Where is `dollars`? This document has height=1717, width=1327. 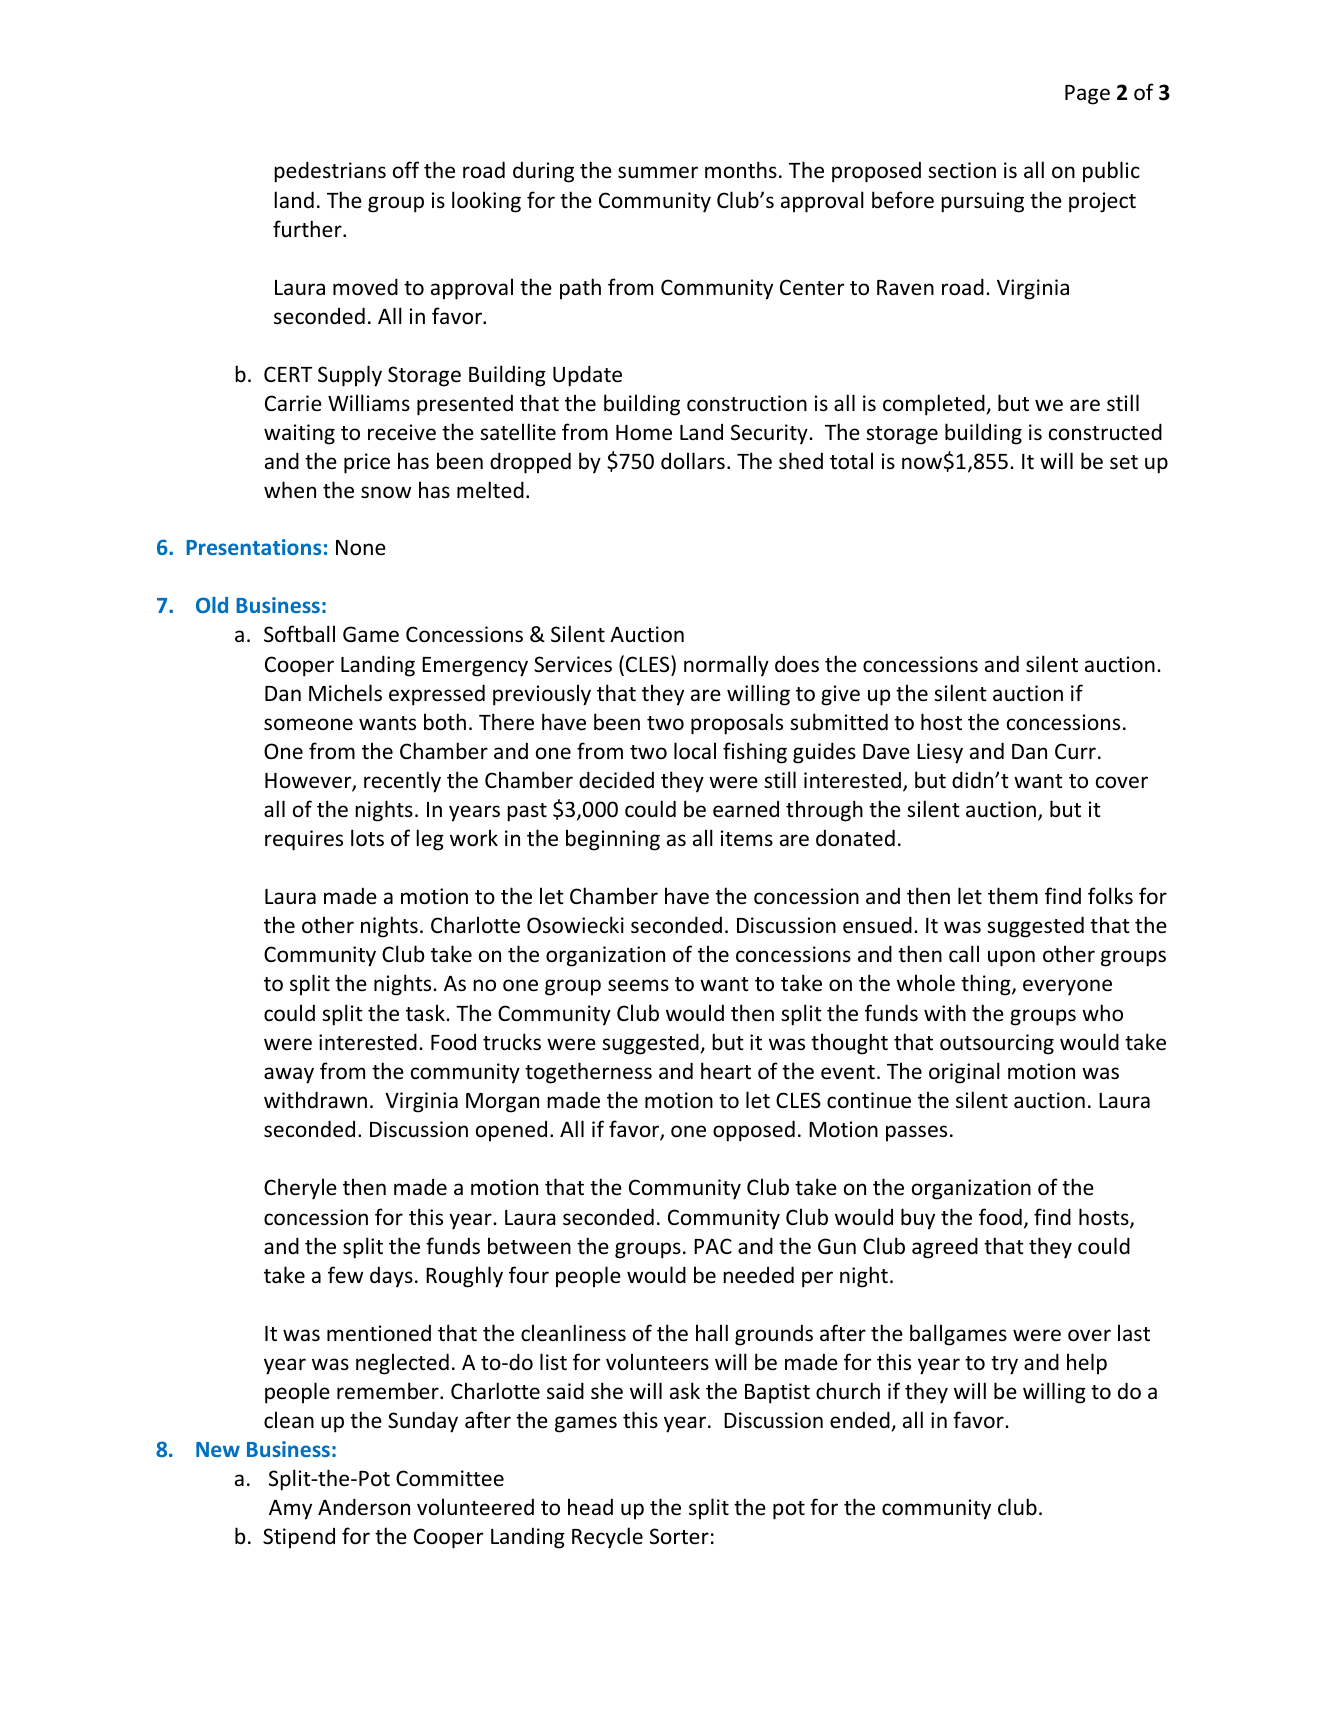 dollars is located at coordinates (693, 461).
